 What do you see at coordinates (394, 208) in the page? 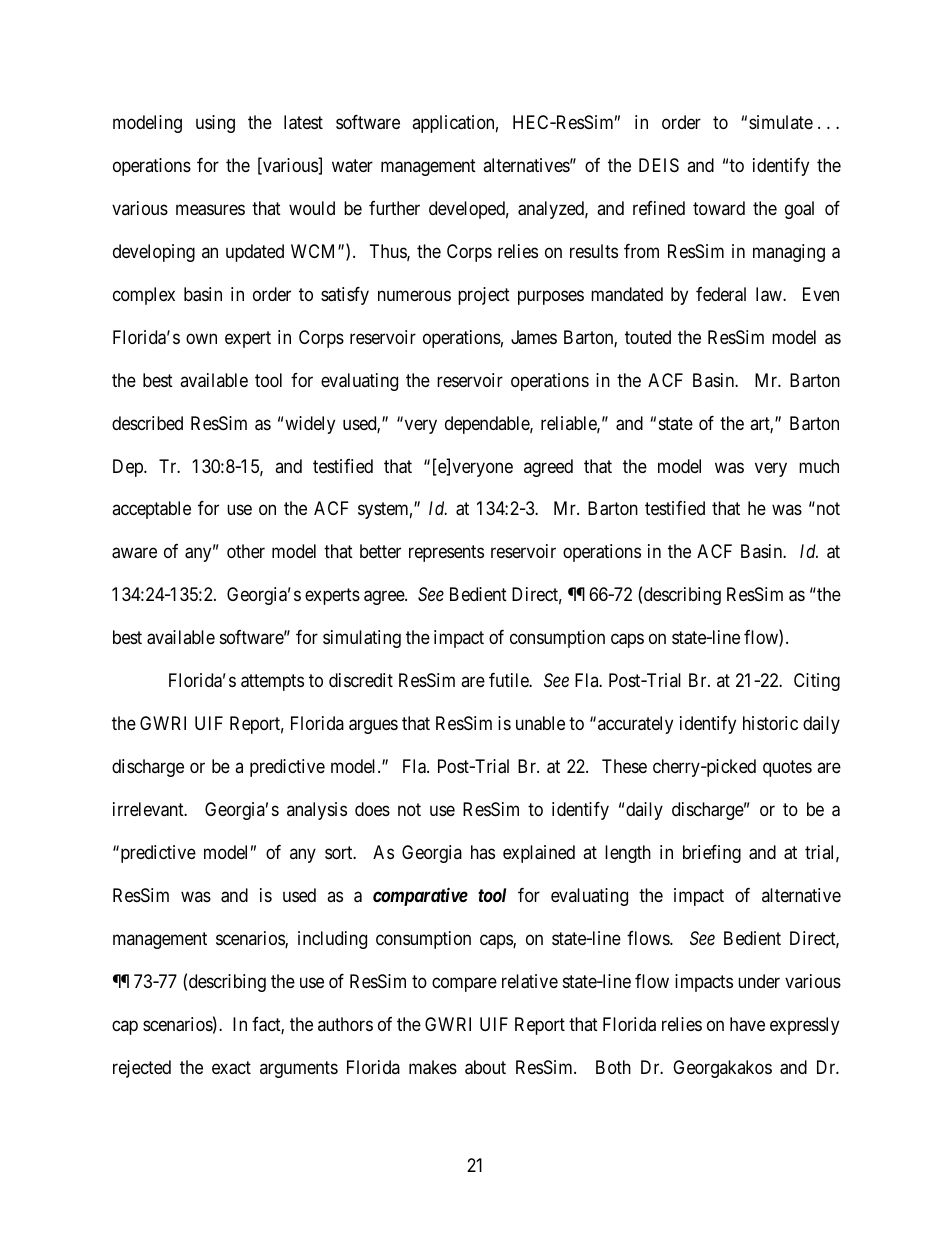
I see `further` at bounding box center [394, 208].
